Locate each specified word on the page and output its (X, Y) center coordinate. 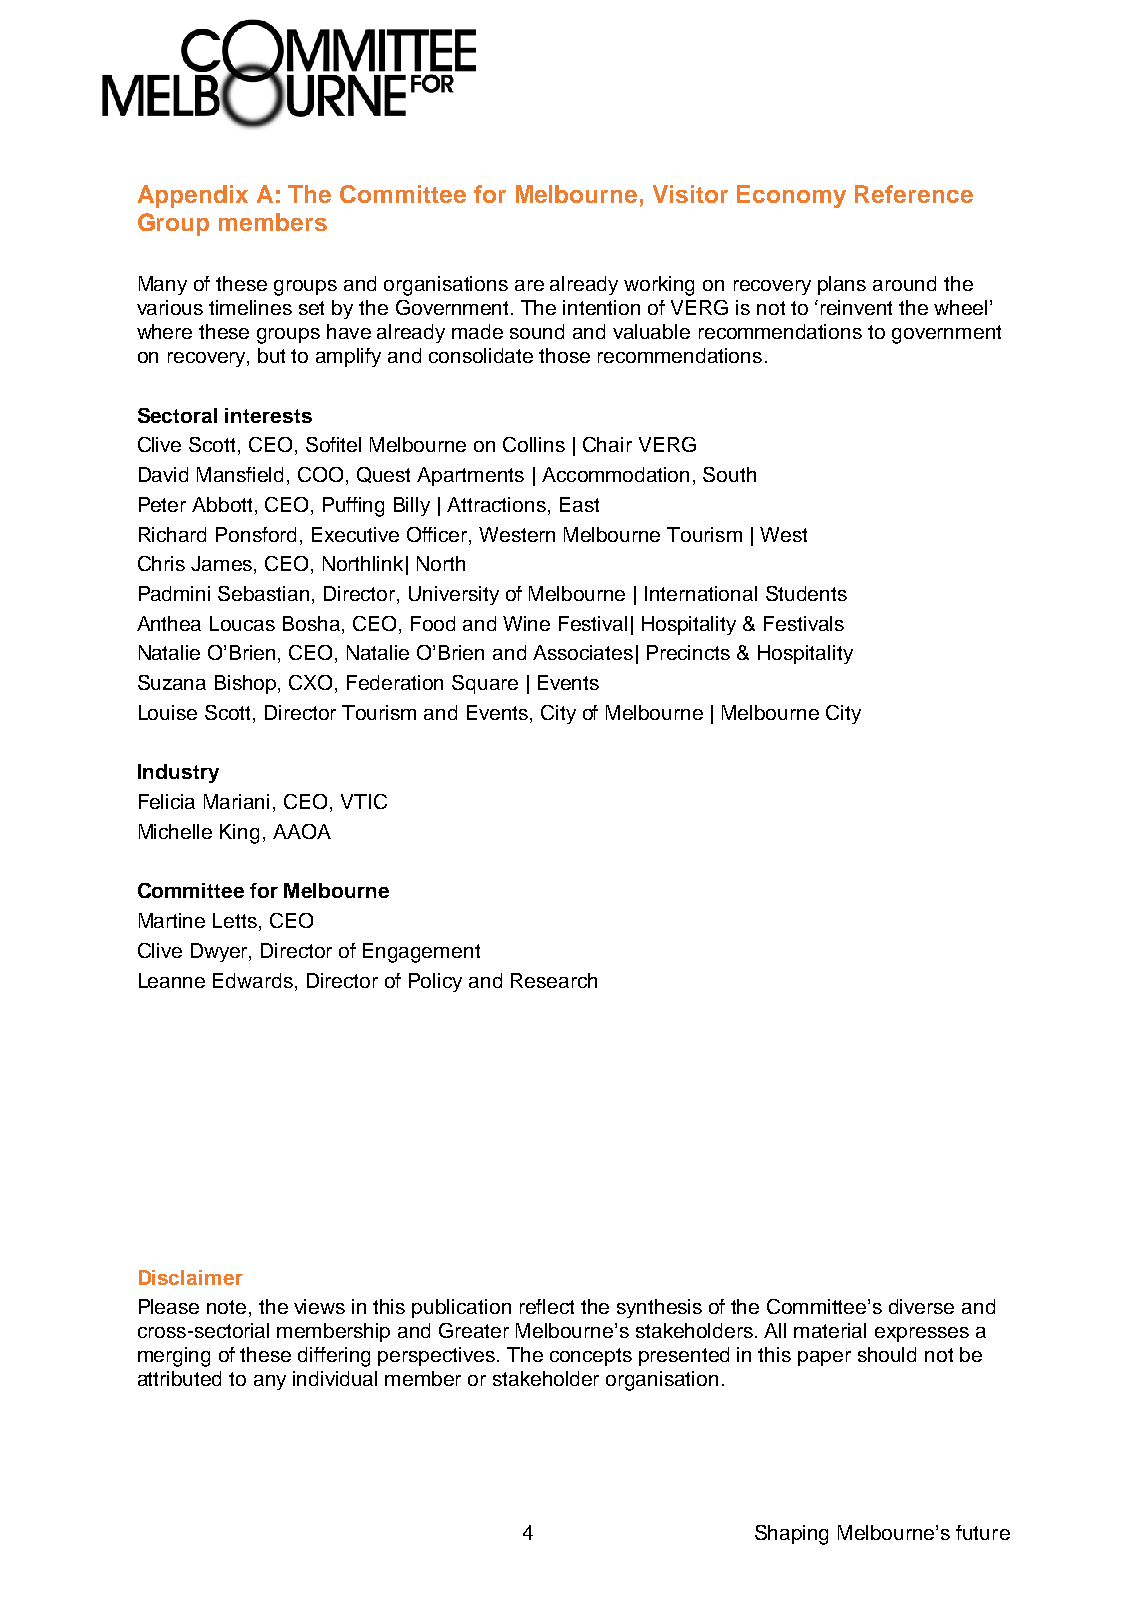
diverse (921, 1306)
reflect (547, 1306)
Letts (236, 922)
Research (554, 980)
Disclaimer (191, 1277)
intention (601, 307)
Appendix (193, 196)
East (579, 504)
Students (806, 593)
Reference (914, 194)
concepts (591, 1357)
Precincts (688, 652)
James (223, 565)
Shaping (791, 1535)
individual (335, 1378)
